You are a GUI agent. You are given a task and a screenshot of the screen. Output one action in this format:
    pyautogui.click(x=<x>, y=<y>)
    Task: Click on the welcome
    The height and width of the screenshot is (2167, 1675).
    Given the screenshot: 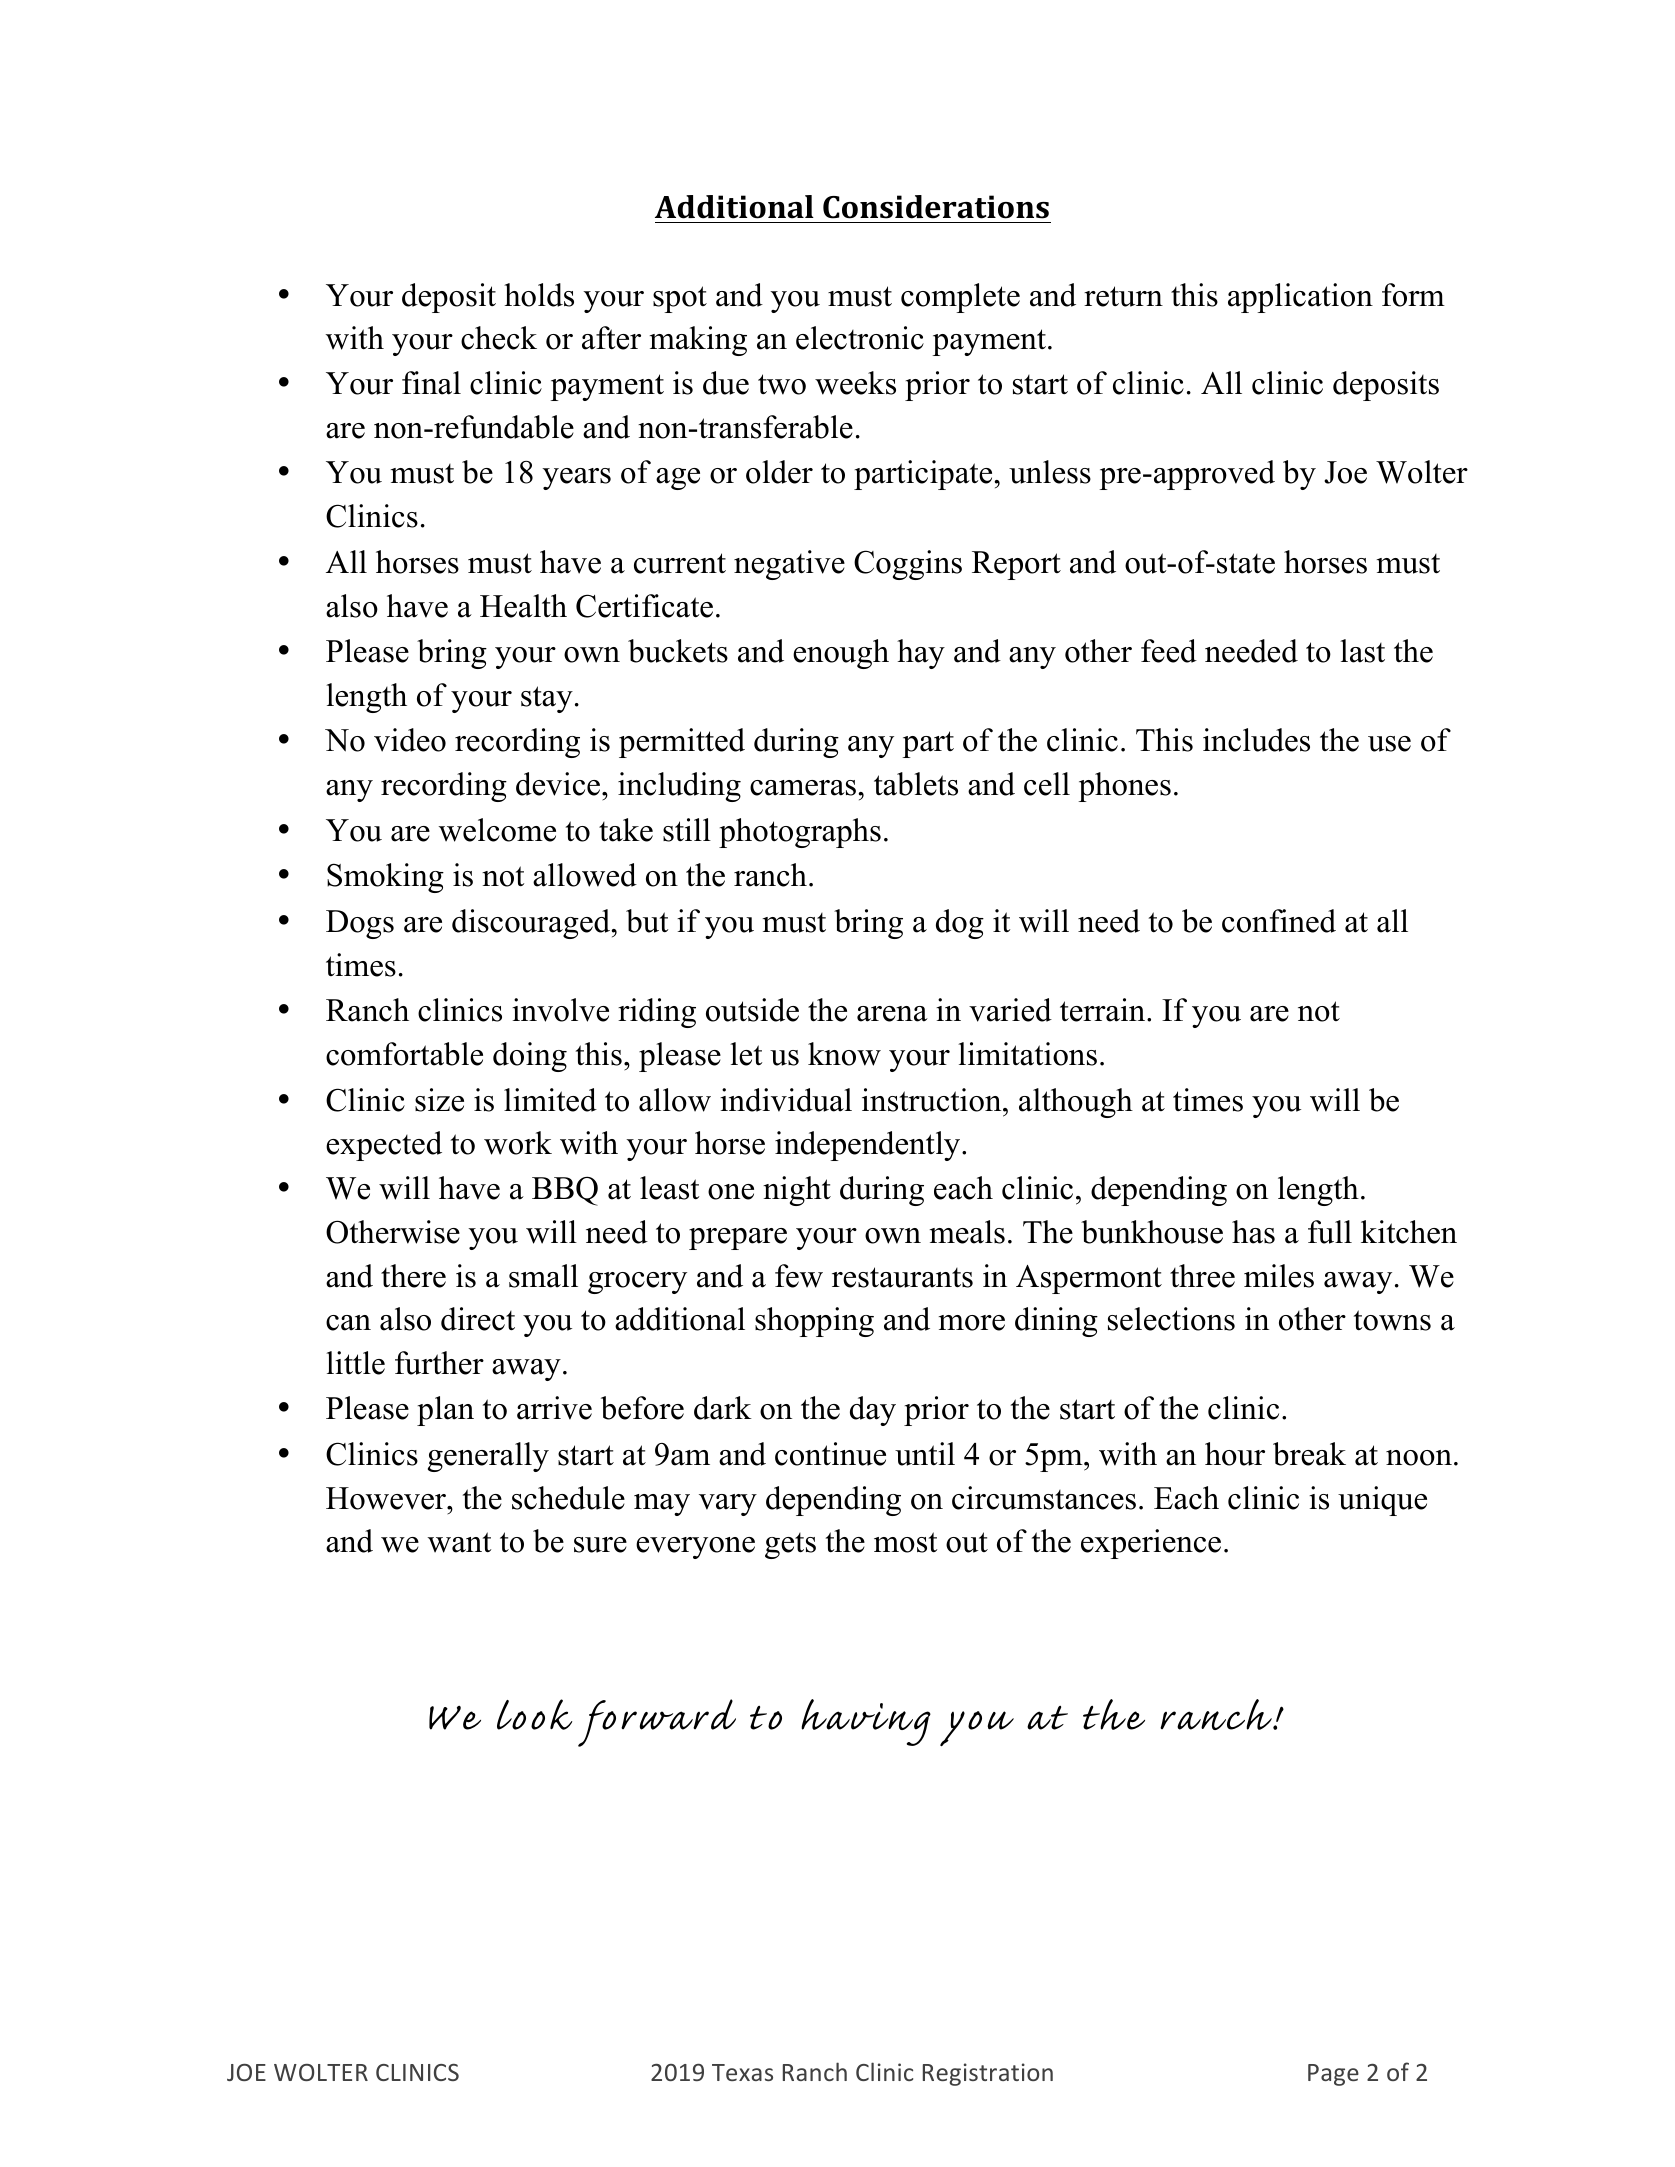 What is the action you would take?
    pyautogui.click(x=497, y=830)
